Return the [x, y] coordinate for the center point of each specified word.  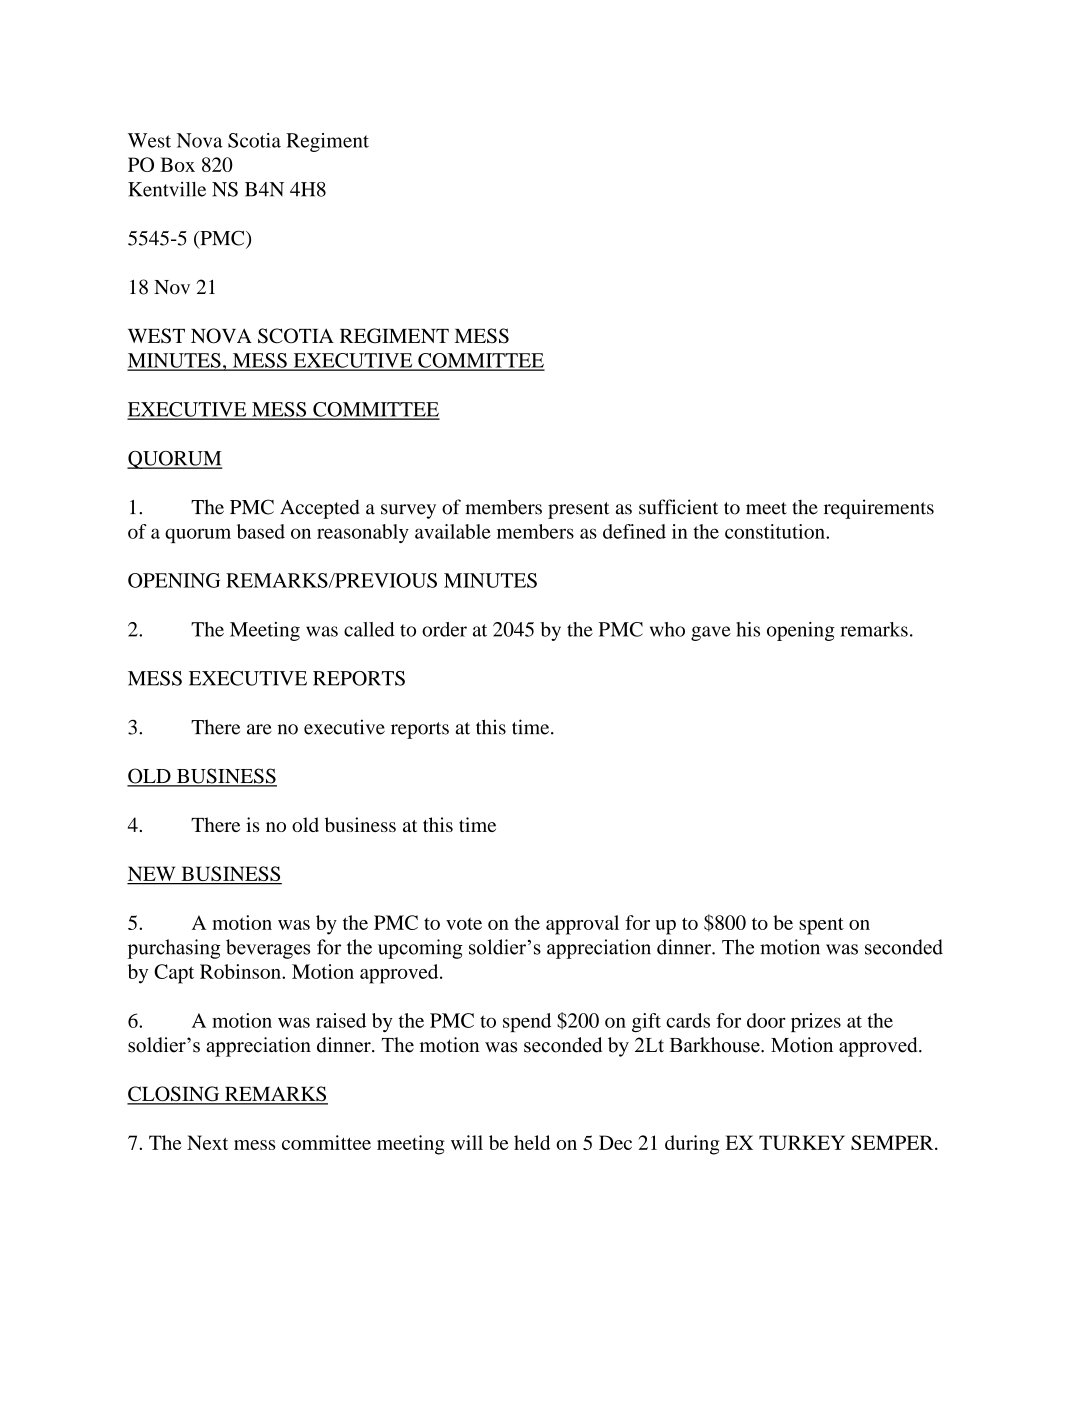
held [532, 1142]
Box [177, 164]
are [259, 729]
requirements [879, 509]
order [444, 629]
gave [711, 633]
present [578, 510]
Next [207, 1142]
